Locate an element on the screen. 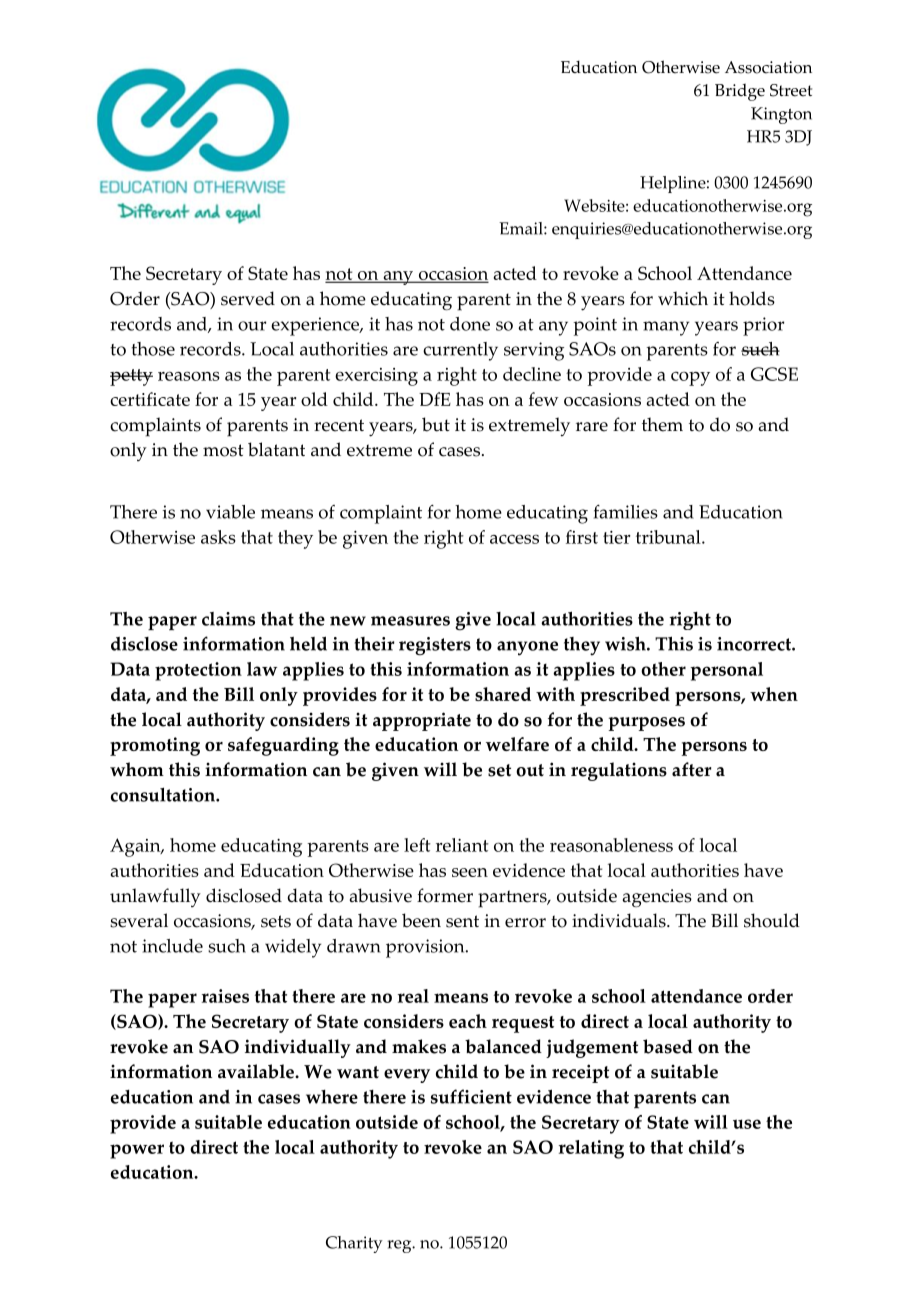 The width and height of the screenshot is (924, 1308). Bridge is located at coordinates (740, 92).
